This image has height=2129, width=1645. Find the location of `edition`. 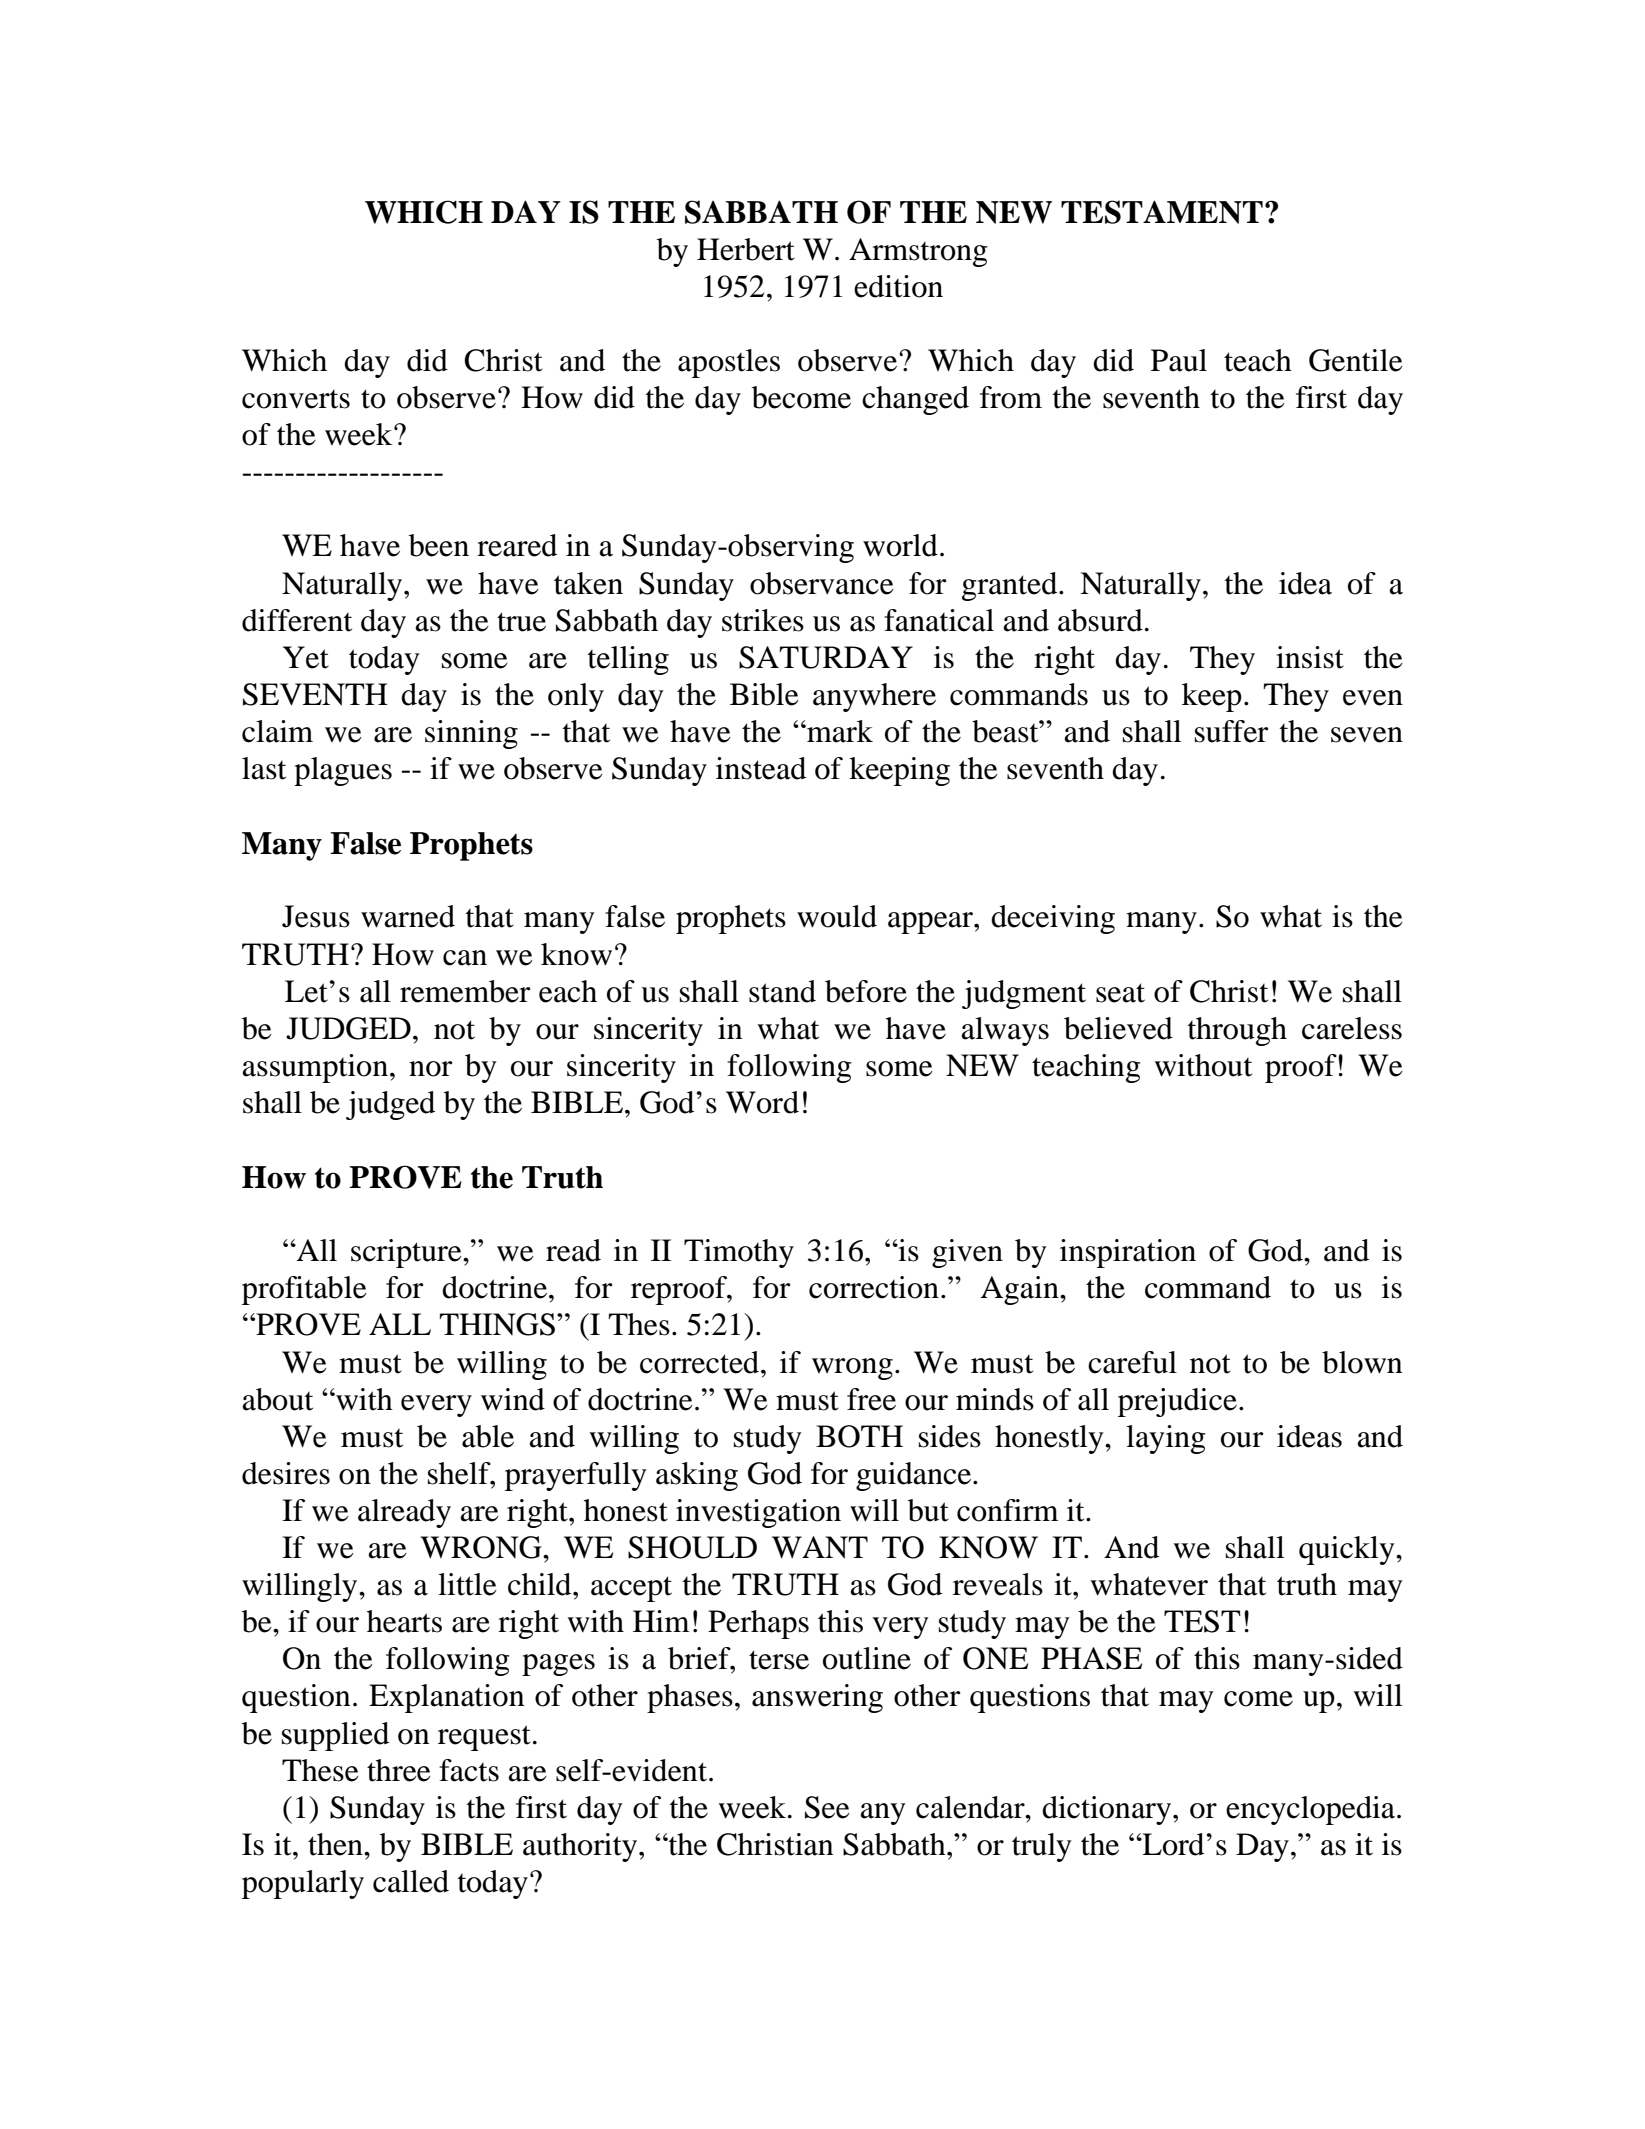

edition is located at coordinates (898, 286).
